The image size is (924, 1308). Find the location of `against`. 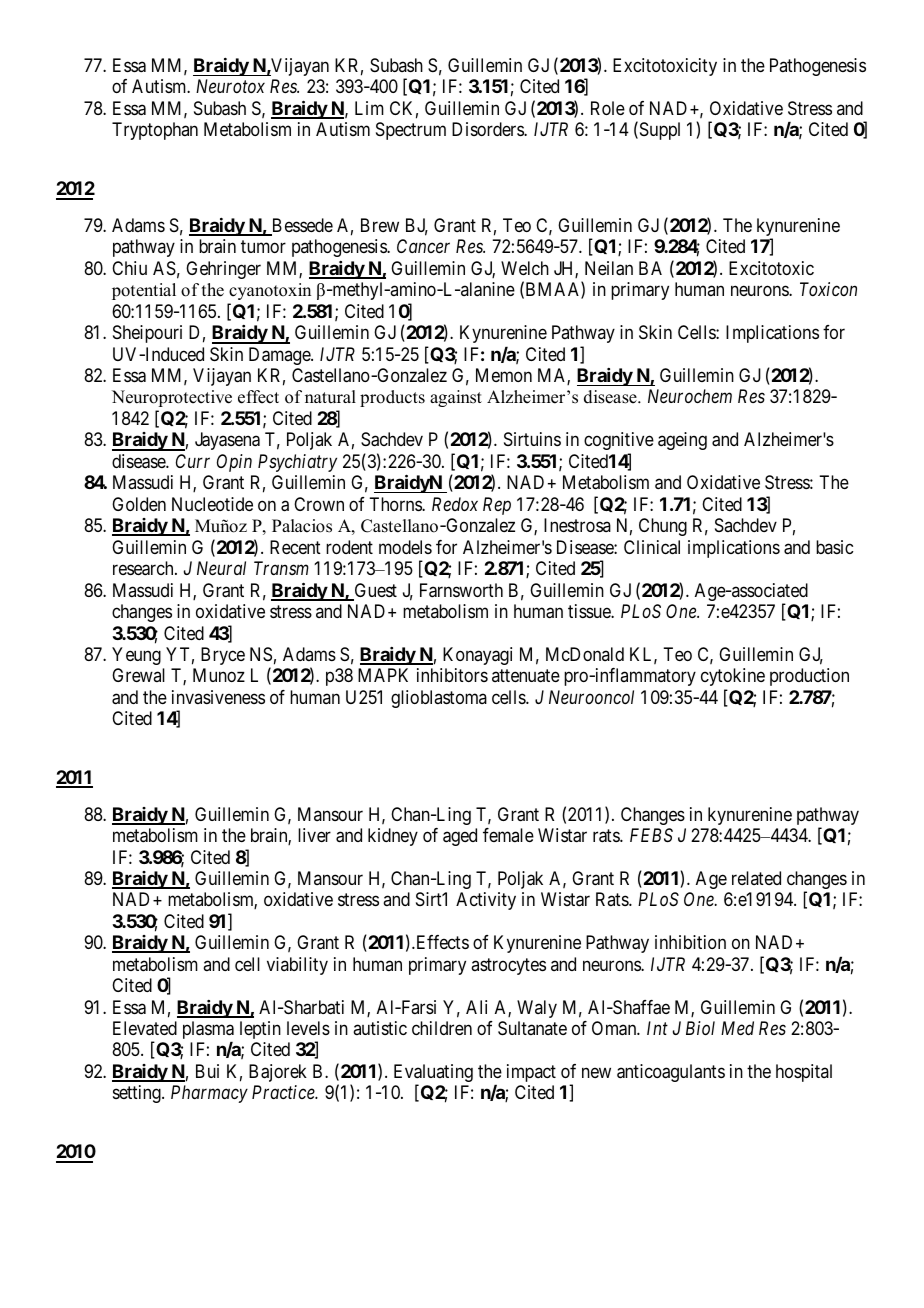

against is located at coordinates (456, 398).
